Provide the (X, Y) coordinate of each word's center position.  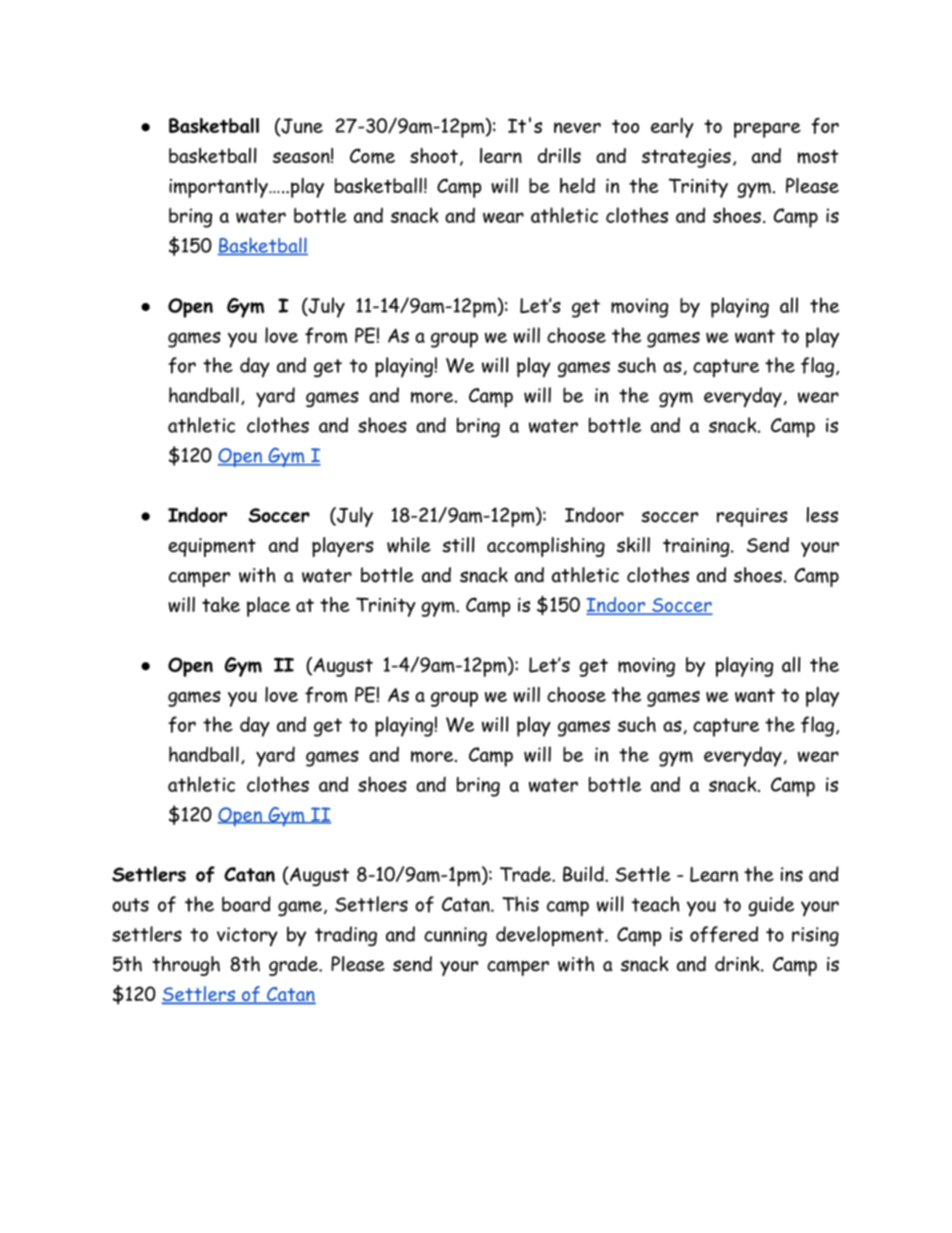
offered (724, 934)
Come (372, 156)
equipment (212, 547)
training (697, 547)
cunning (455, 936)
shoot (434, 155)
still (458, 545)
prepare (767, 130)
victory (247, 937)
